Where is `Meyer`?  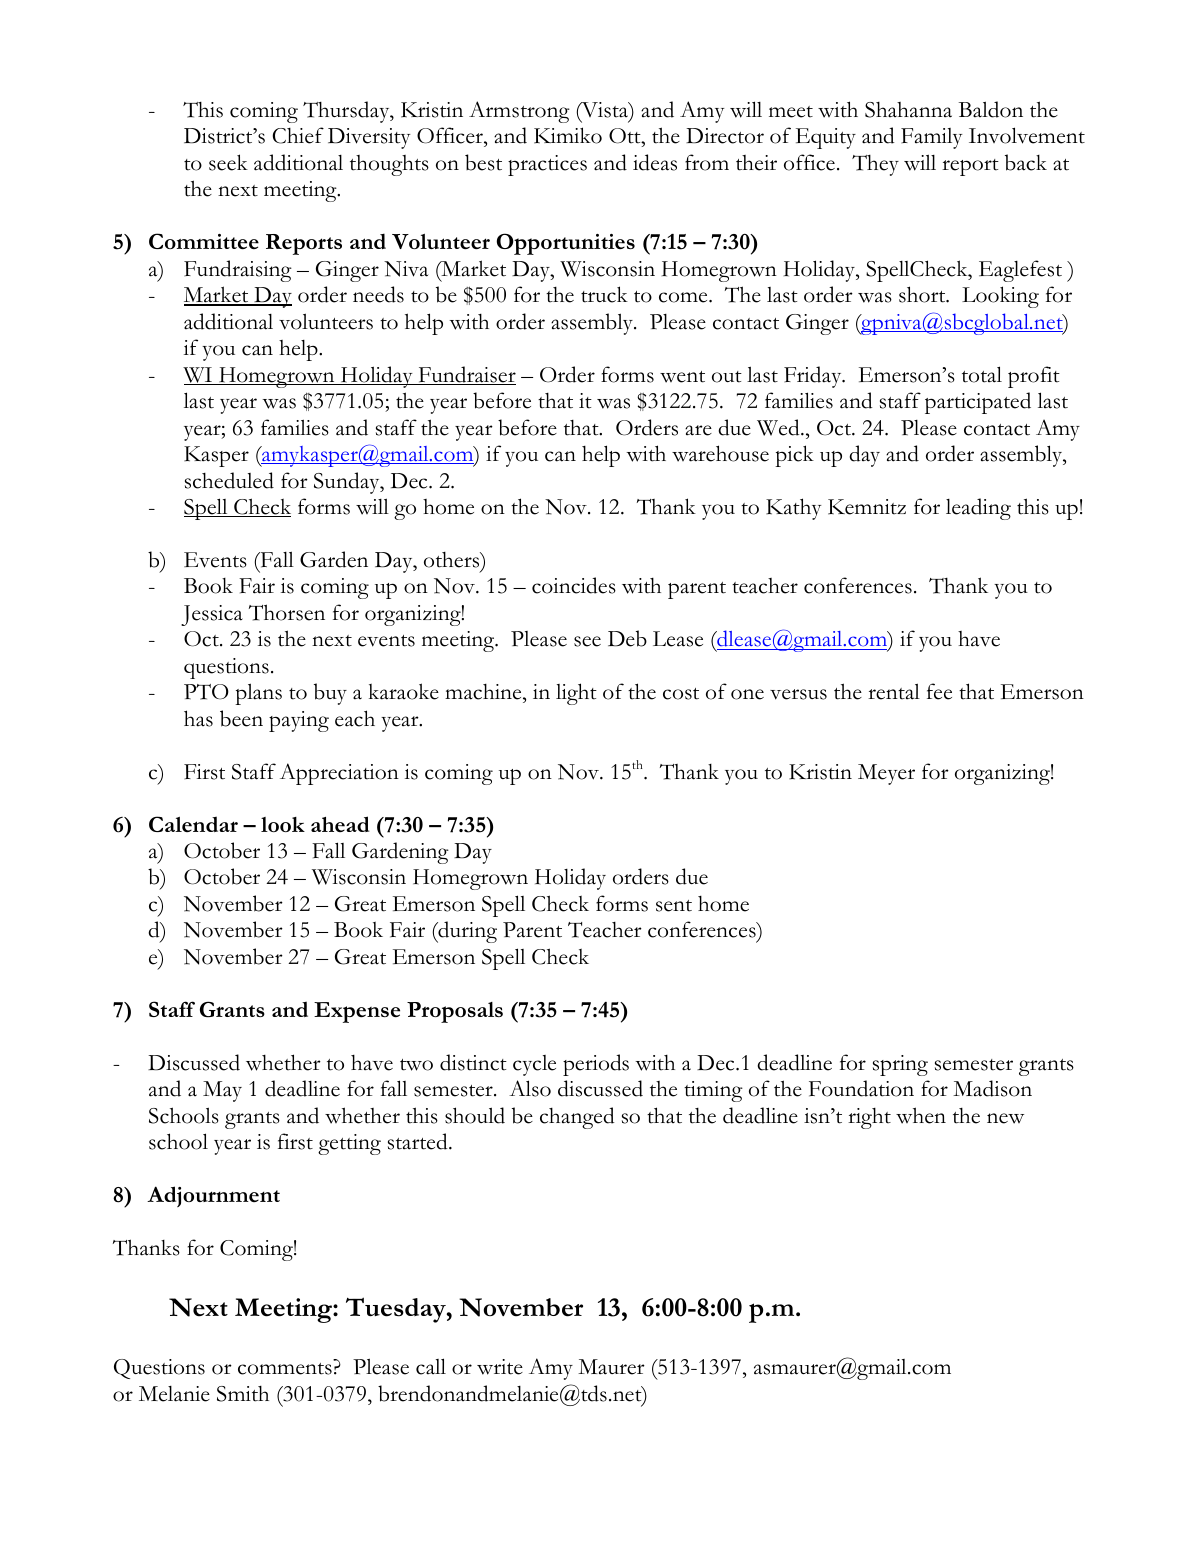
Meyer is located at coordinates (886, 774).
